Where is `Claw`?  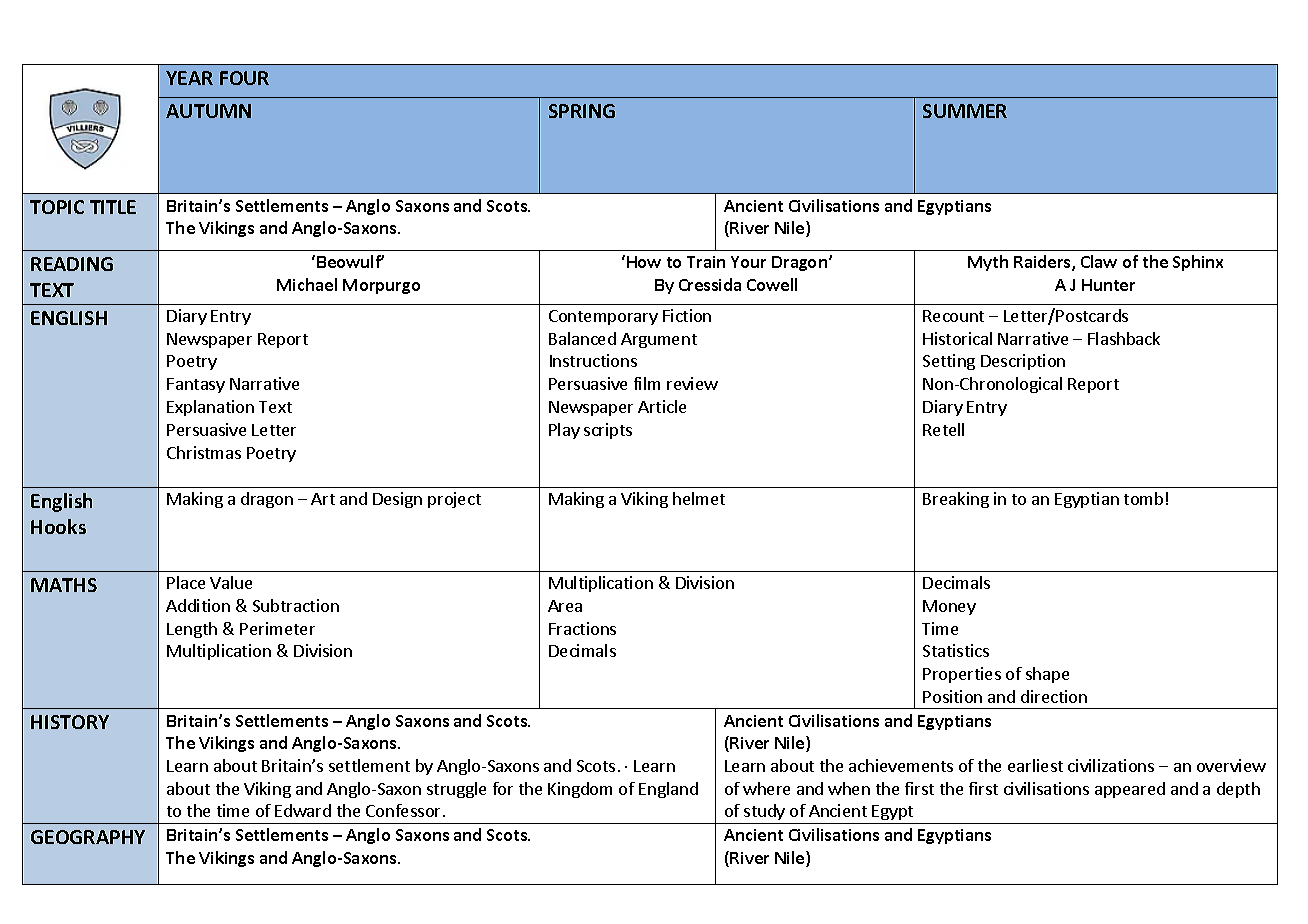 Claw is located at coordinates (1099, 261).
